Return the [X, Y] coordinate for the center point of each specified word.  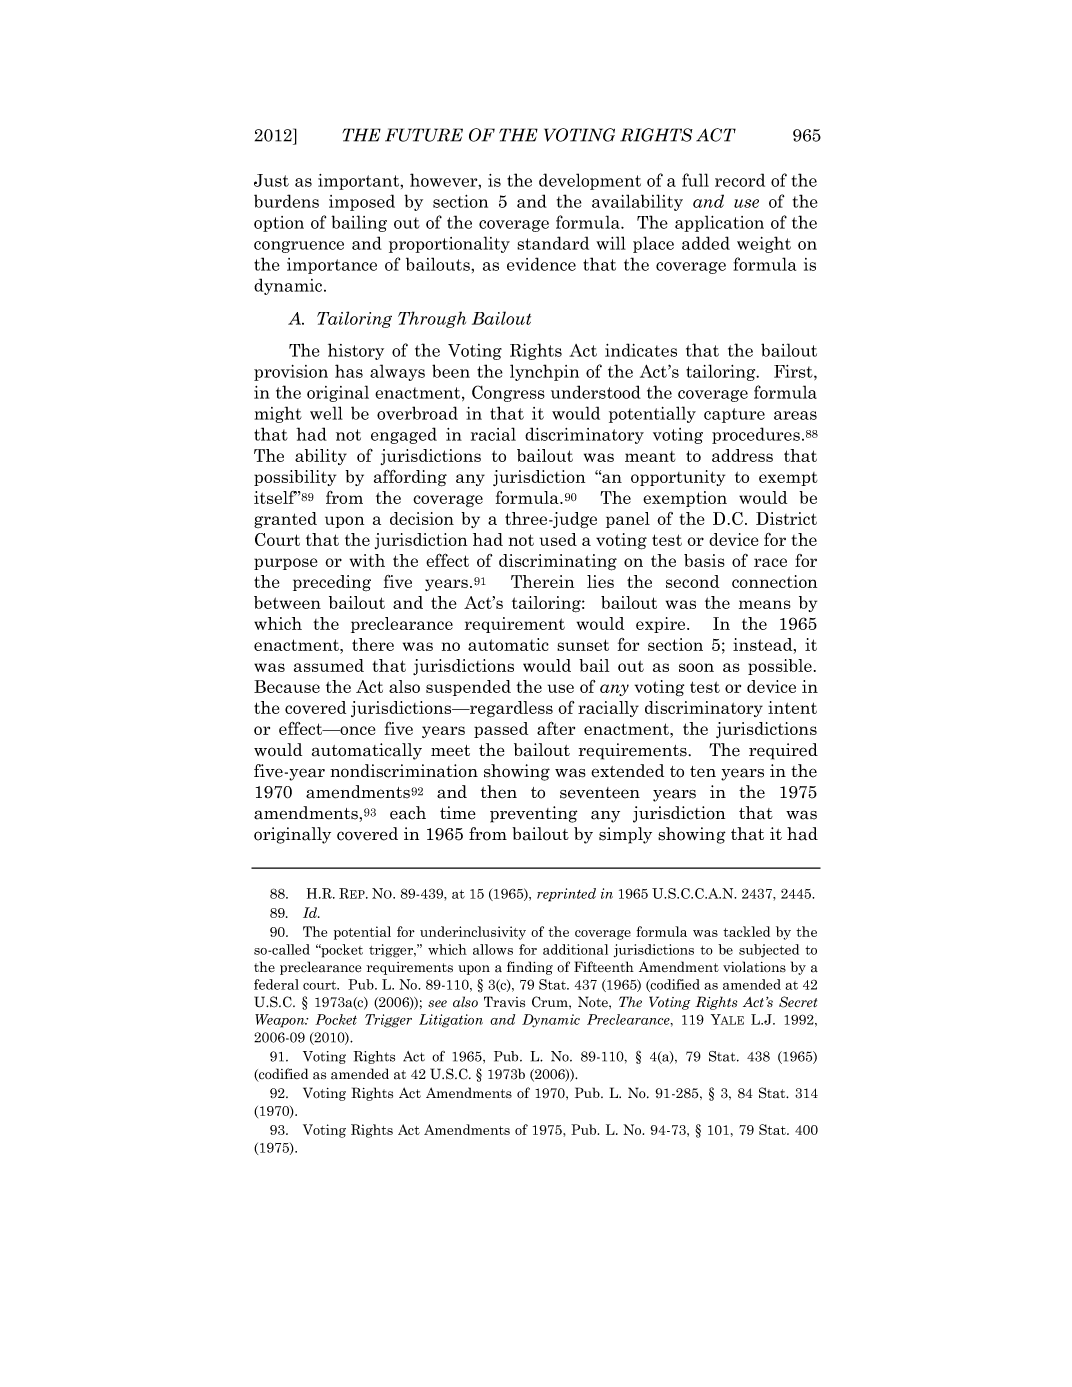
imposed [362, 202]
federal [276, 984]
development [590, 181]
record [740, 180]
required [783, 751]
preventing [534, 814]
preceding [332, 583]
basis [704, 560]
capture [734, 415]
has [349, 371]
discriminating [558, 562]
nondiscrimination [404, 771]
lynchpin [544, 372]
